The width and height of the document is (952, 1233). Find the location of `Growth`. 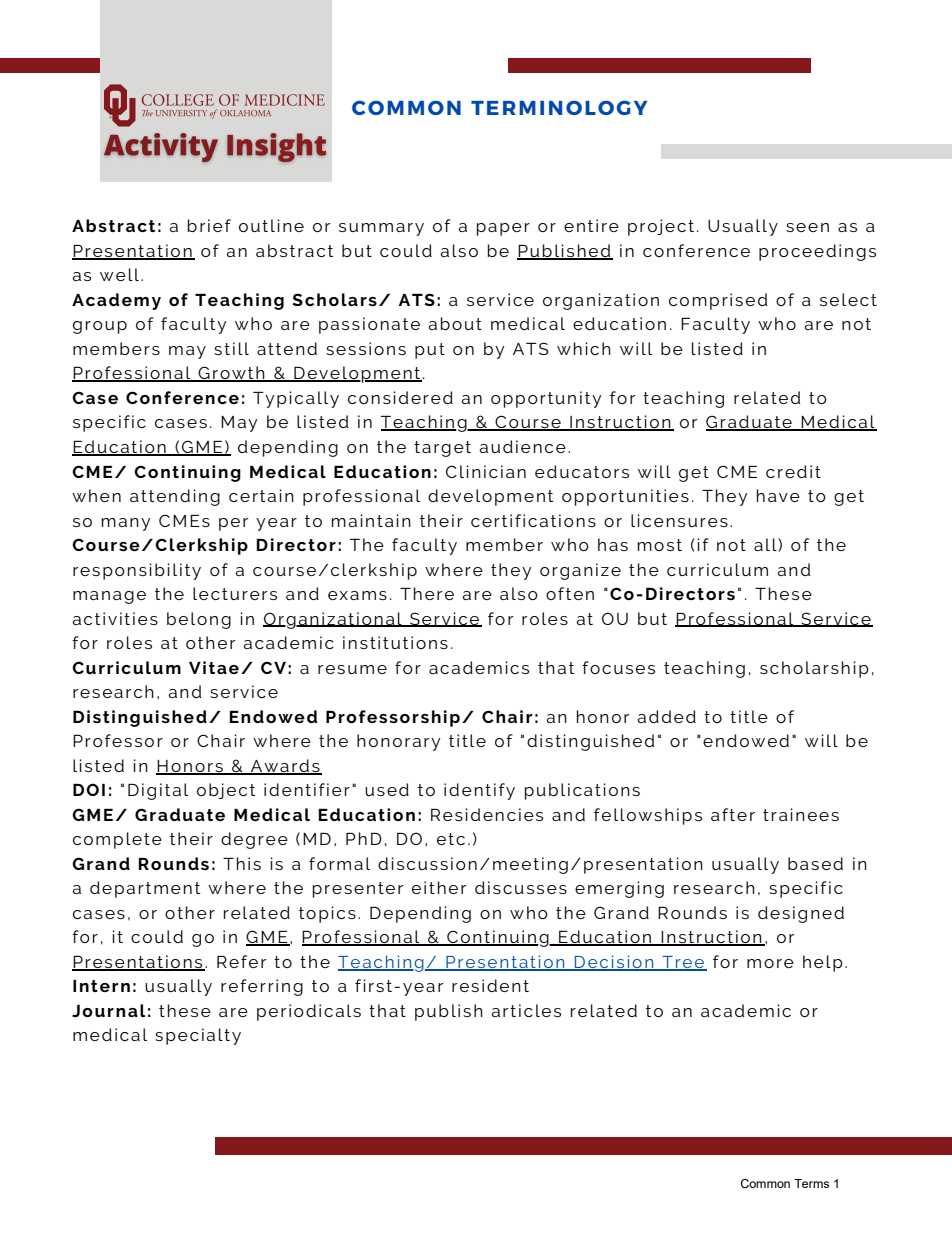

Growth is located at coordinates (231, 374).
